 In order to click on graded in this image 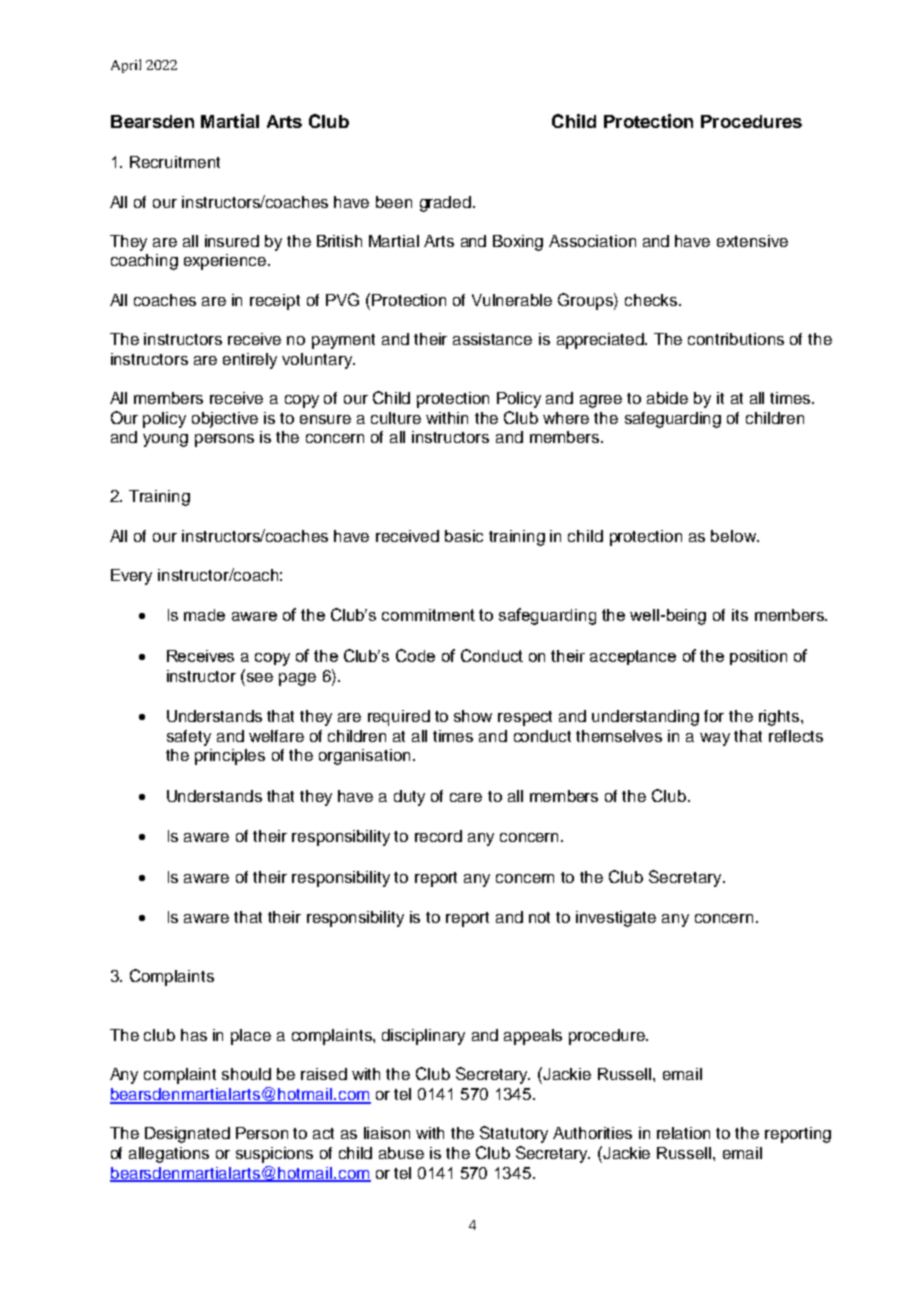, I will do `click(445, 204)`.
